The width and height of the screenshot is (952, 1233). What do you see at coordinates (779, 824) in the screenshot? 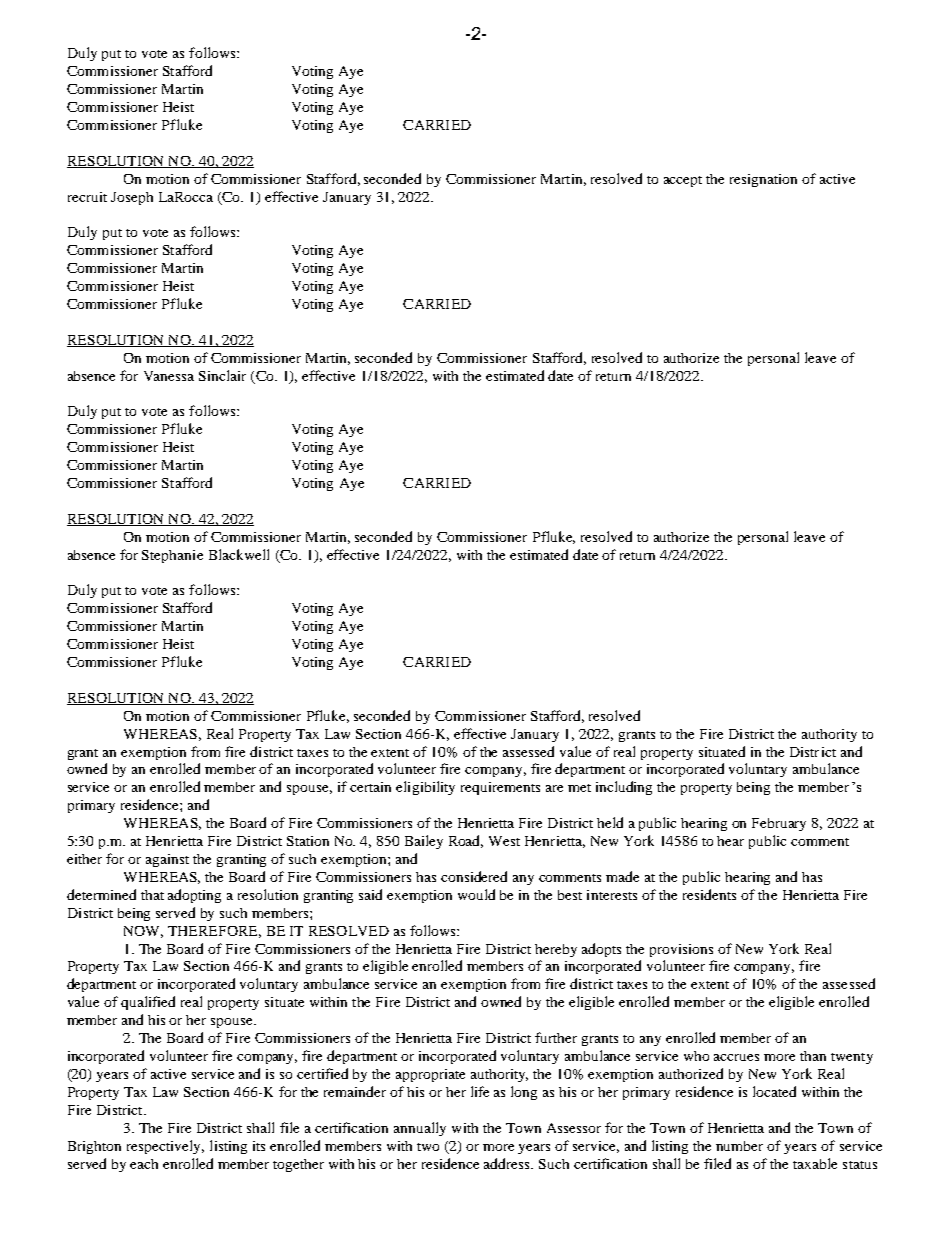
I see `February` at bounding box center [779, 824].
